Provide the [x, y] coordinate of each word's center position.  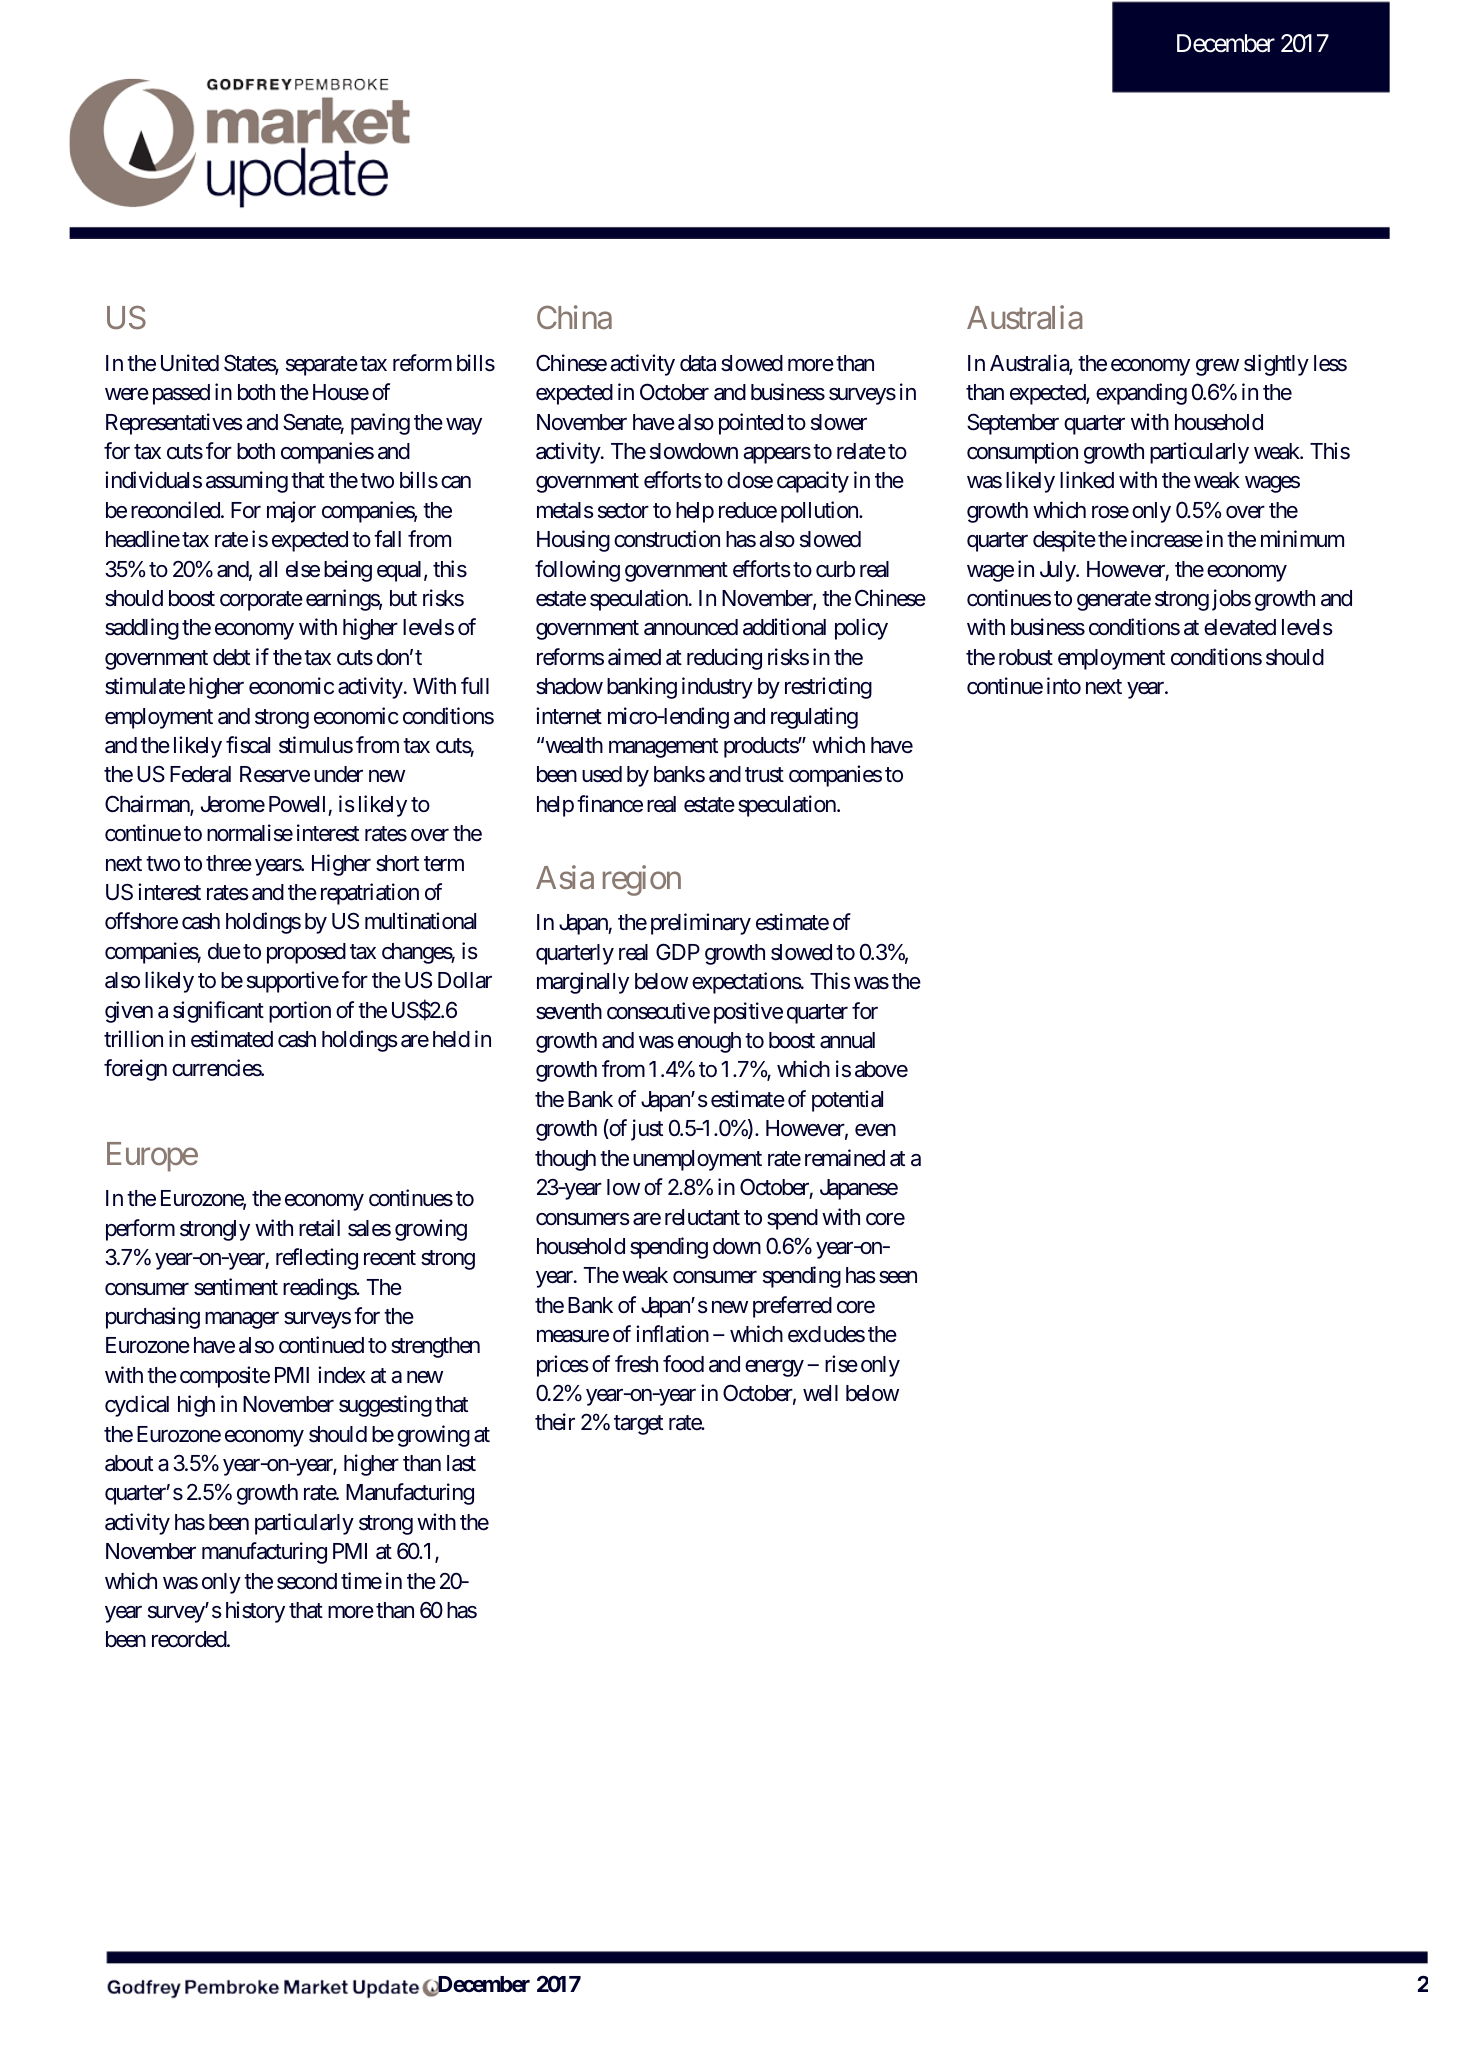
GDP [678, 951]
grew [1217, 367]
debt [231, 657]
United [190, 363]
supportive [293, 982]
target [638, 1425]
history [255, 1612]
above [881, 1069]
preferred [792, 1307]
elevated [1240, 627]
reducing [724, 659]
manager [242, 1320]
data [698, 363]
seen [898, 1277]
